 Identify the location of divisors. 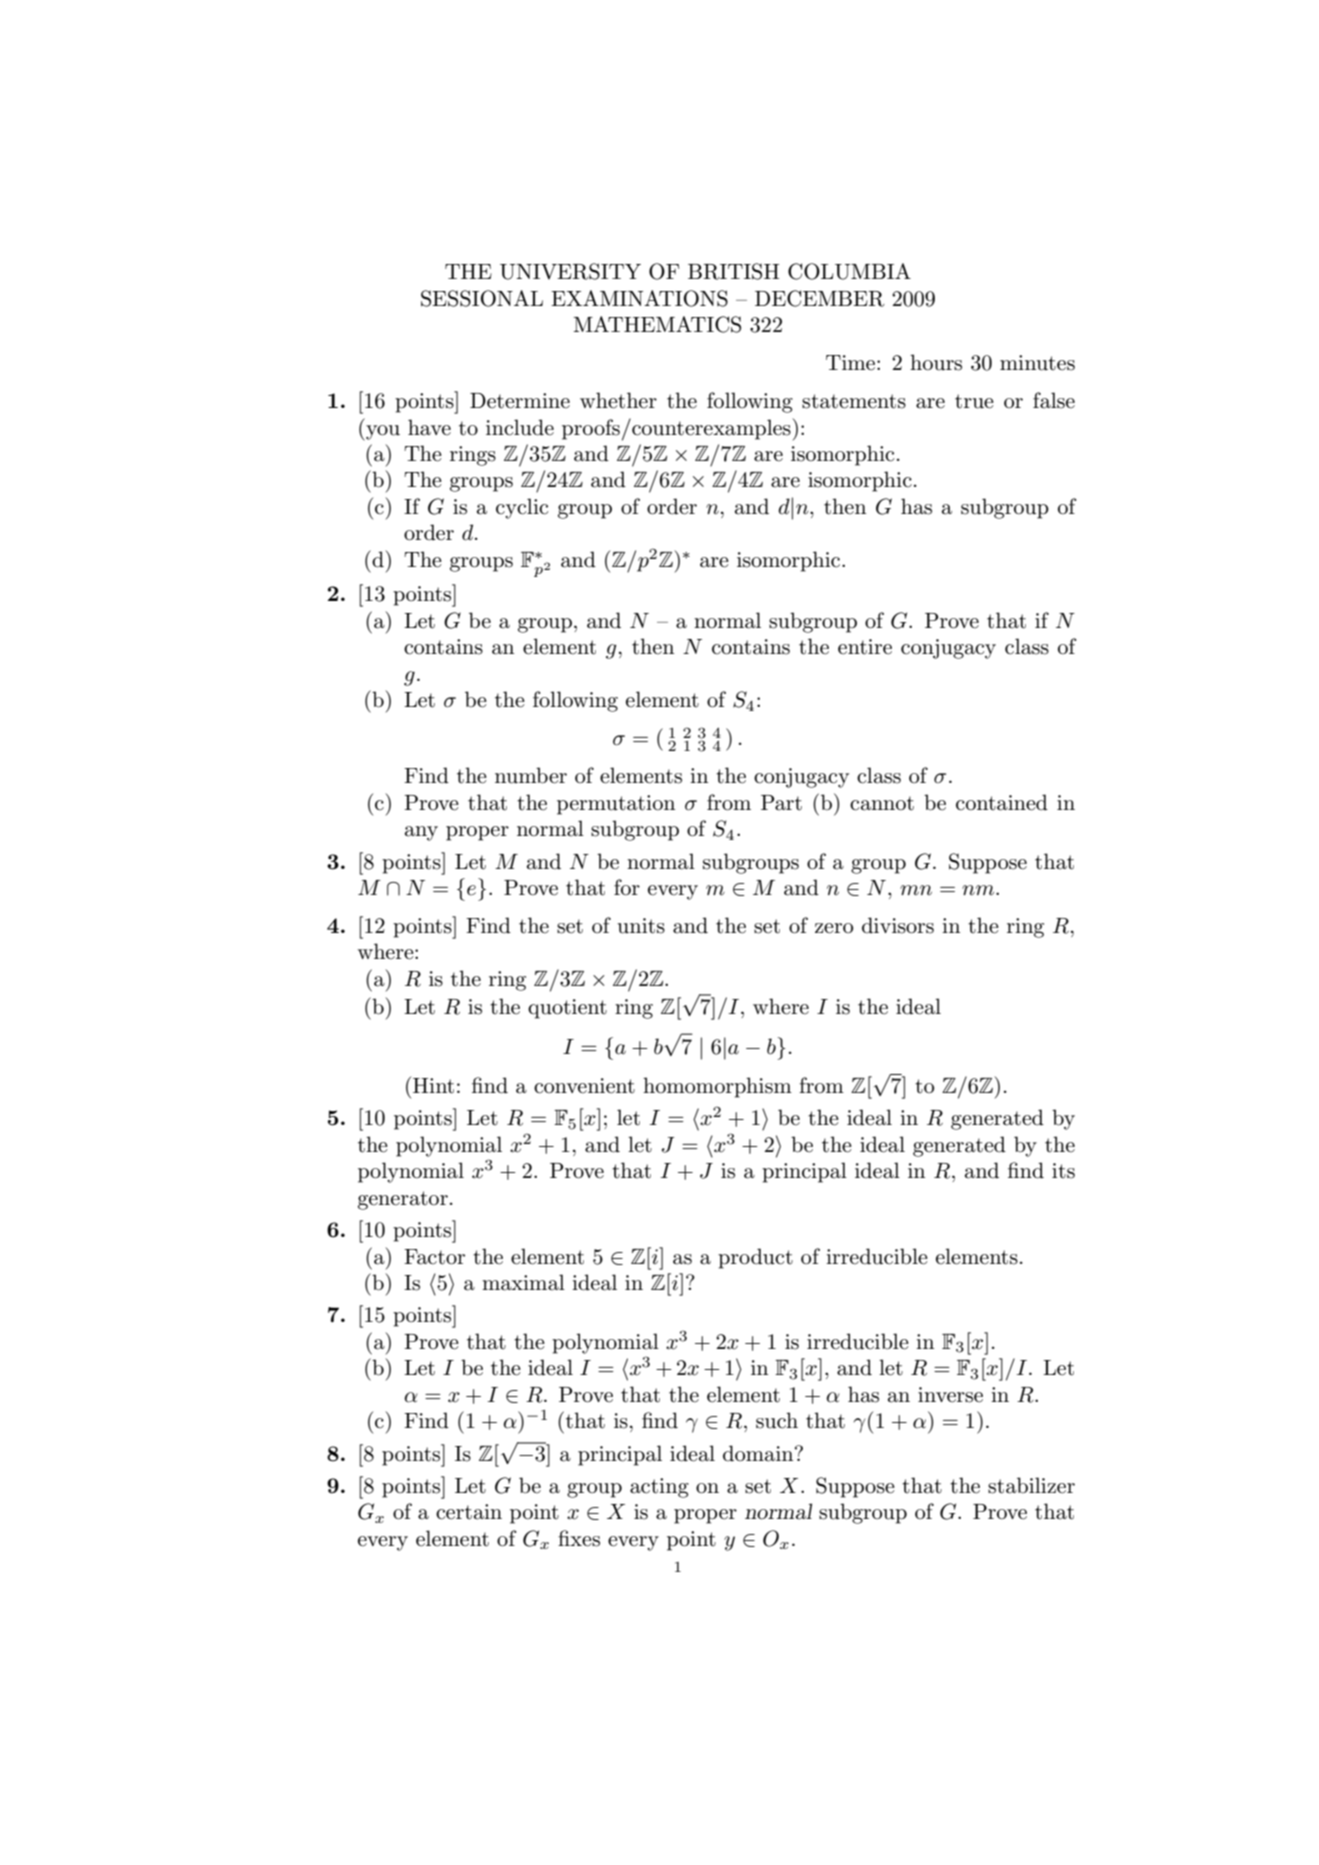
(898, 925).
